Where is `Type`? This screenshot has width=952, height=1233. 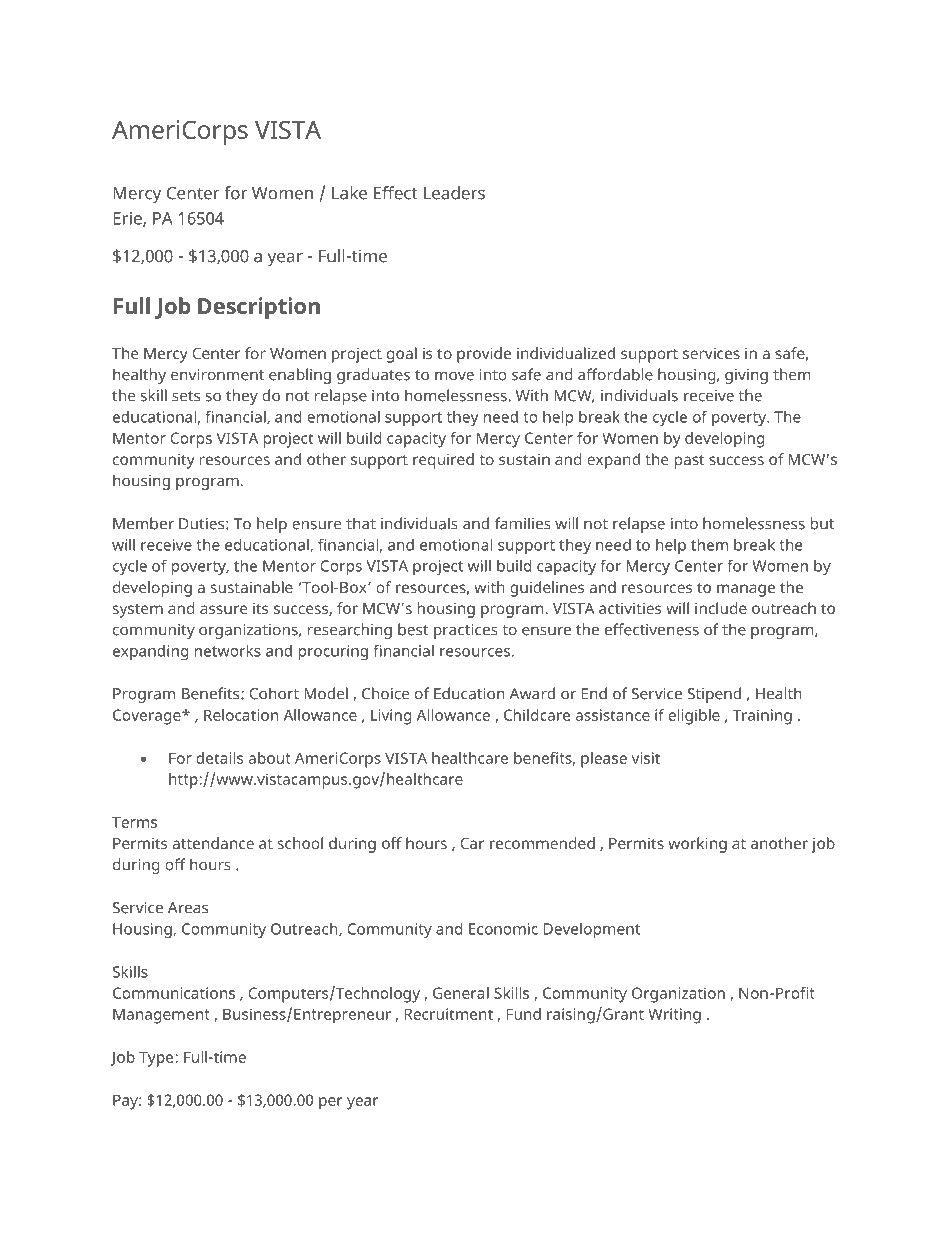 Type is located at coordinates (157, 1059).
